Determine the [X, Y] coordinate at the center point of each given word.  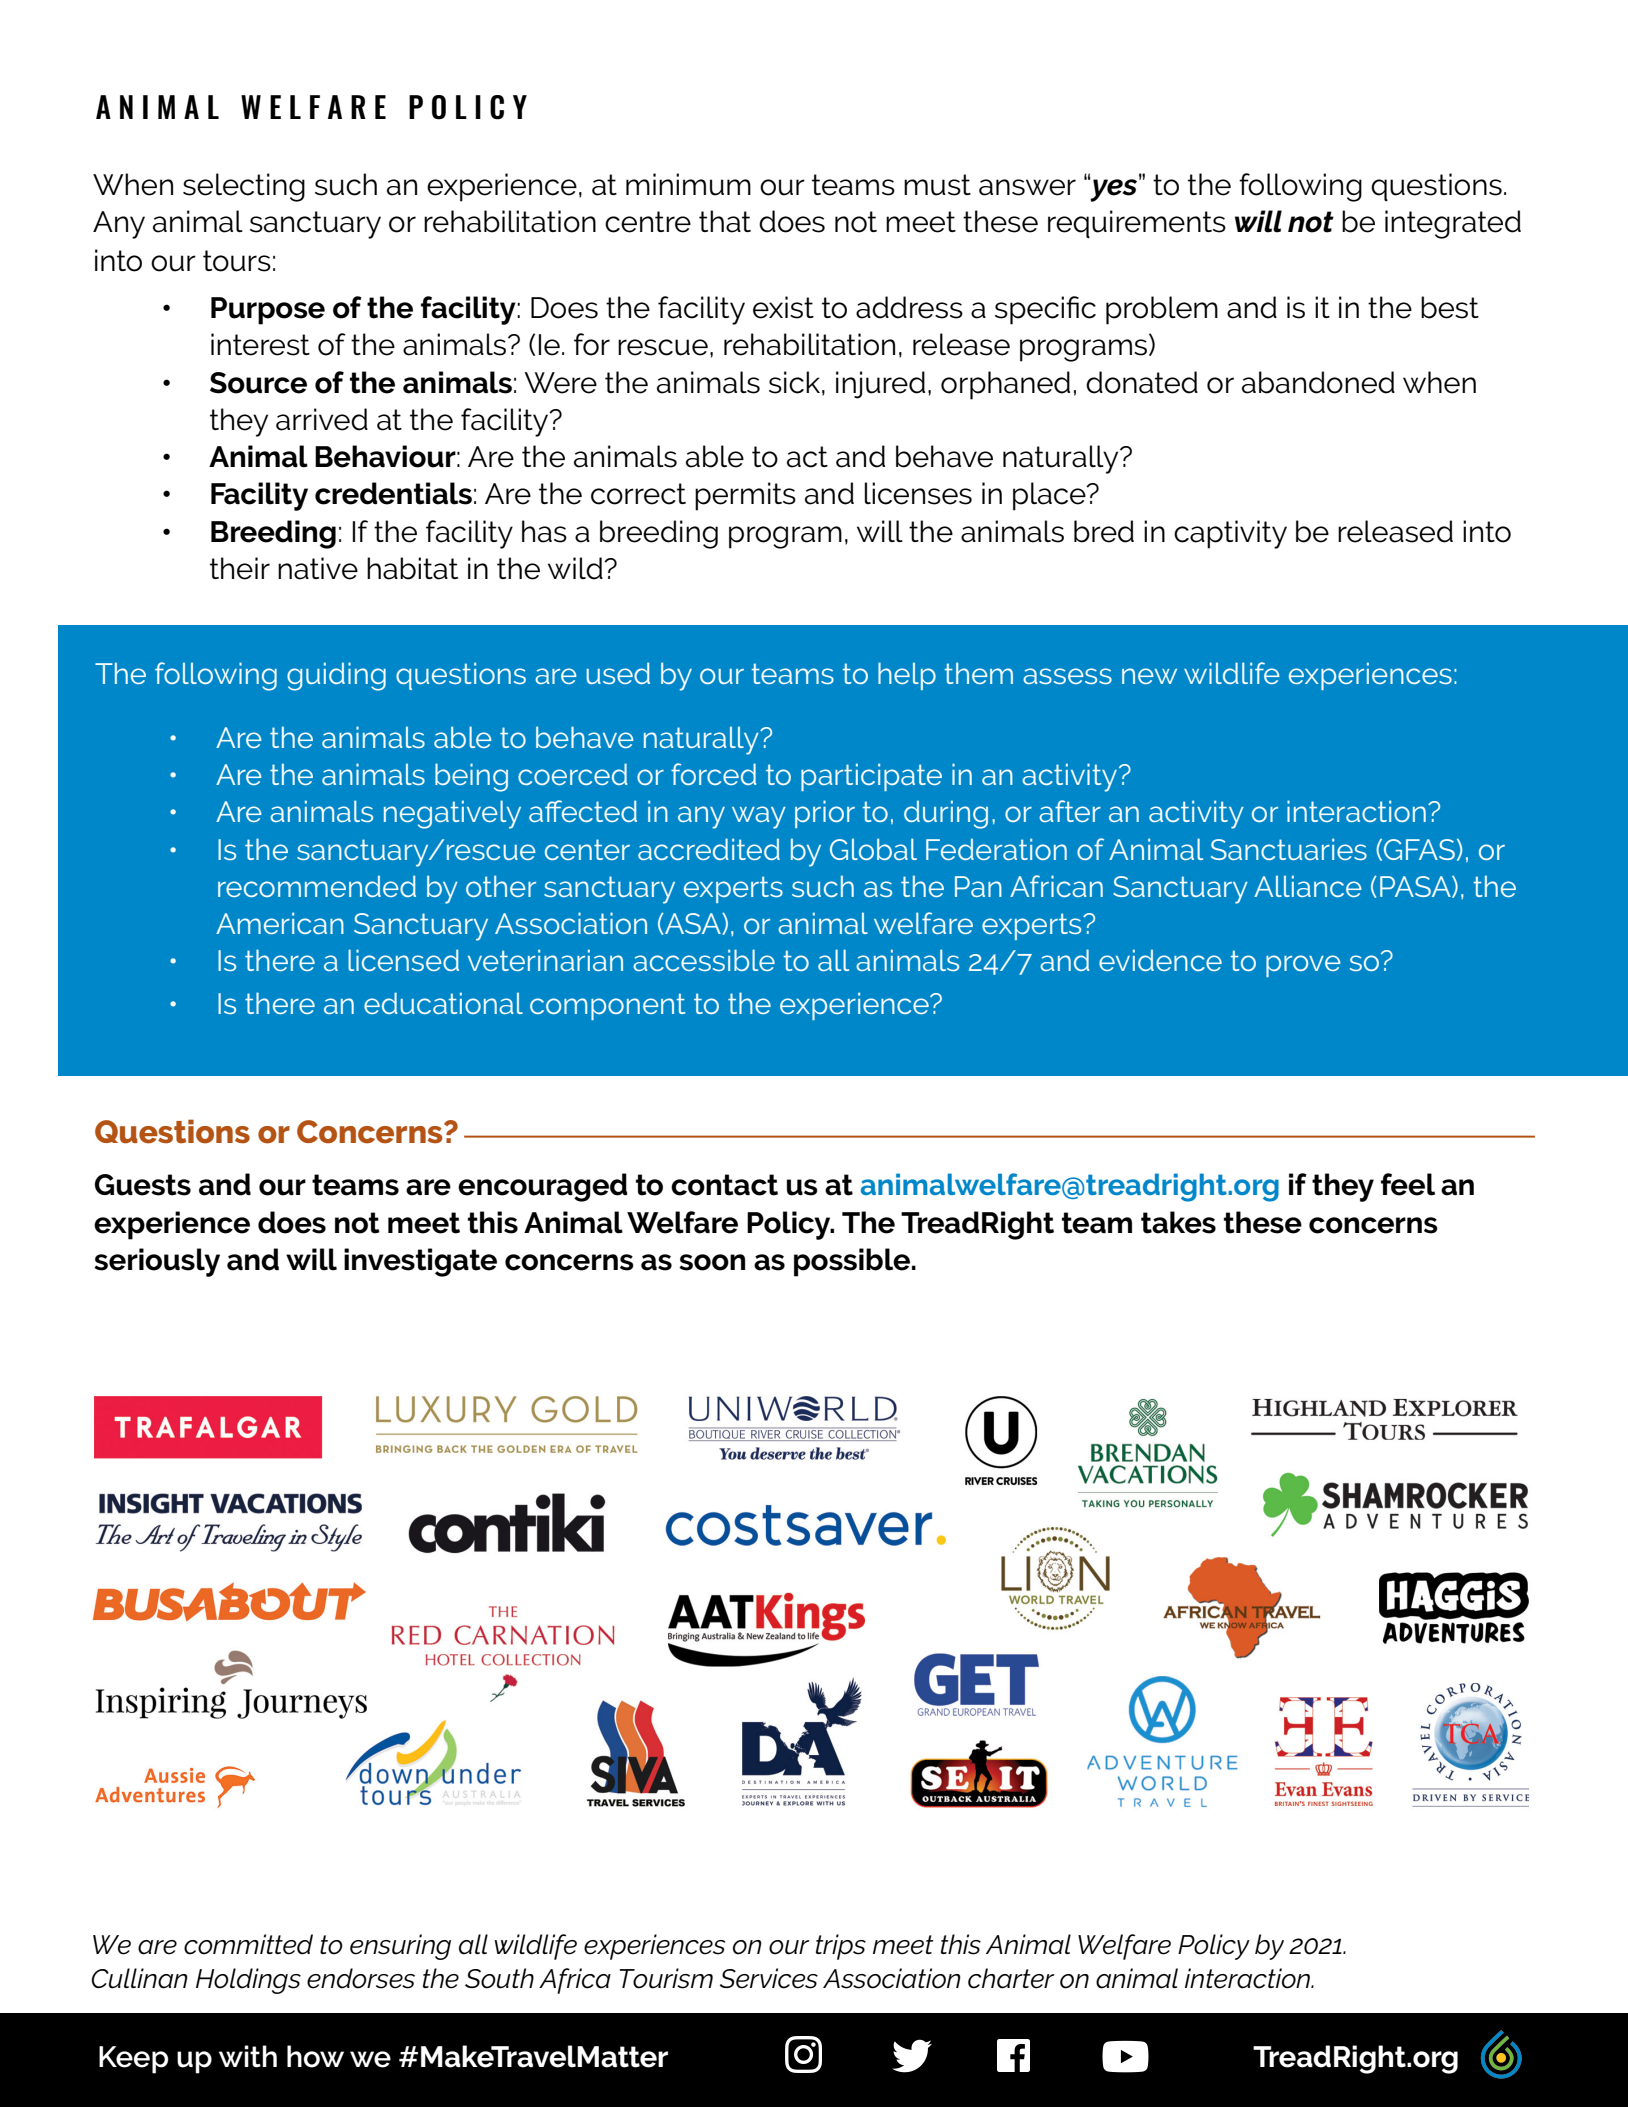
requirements [1137, 224]
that [725, 221]
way [759, 817]
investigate [420, 1262]
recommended [317, 886]
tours [237, 261]
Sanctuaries [1289, 849]
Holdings [248, 1981]
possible [852, 1262]
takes [1178, 1222]
